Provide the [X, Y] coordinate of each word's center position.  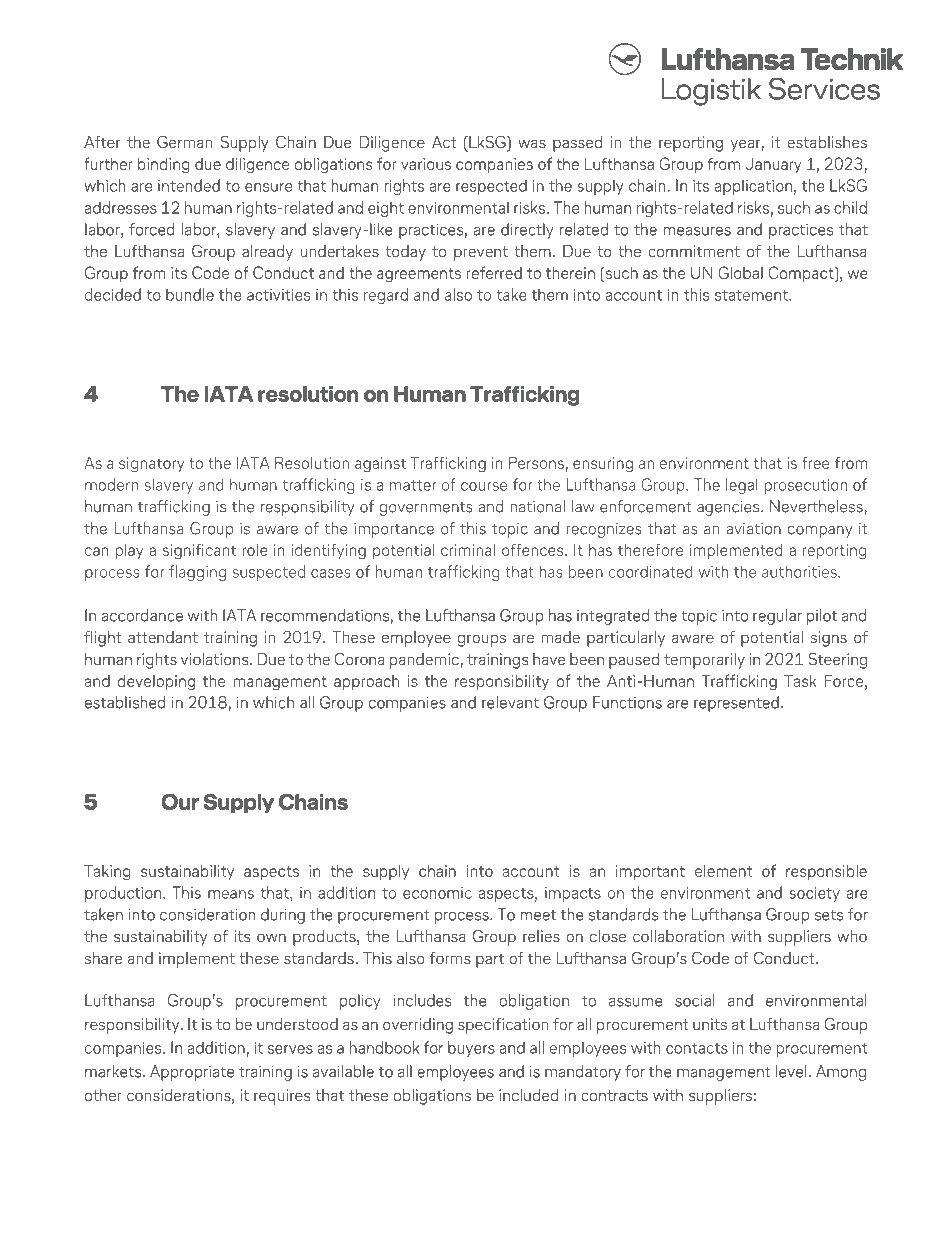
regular [777, 617]
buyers [471, 1049]
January [773, 165]
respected [491, 187]
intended [189, 185]
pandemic [425, 661]
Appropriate [192, 1073]
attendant [163, 637]
